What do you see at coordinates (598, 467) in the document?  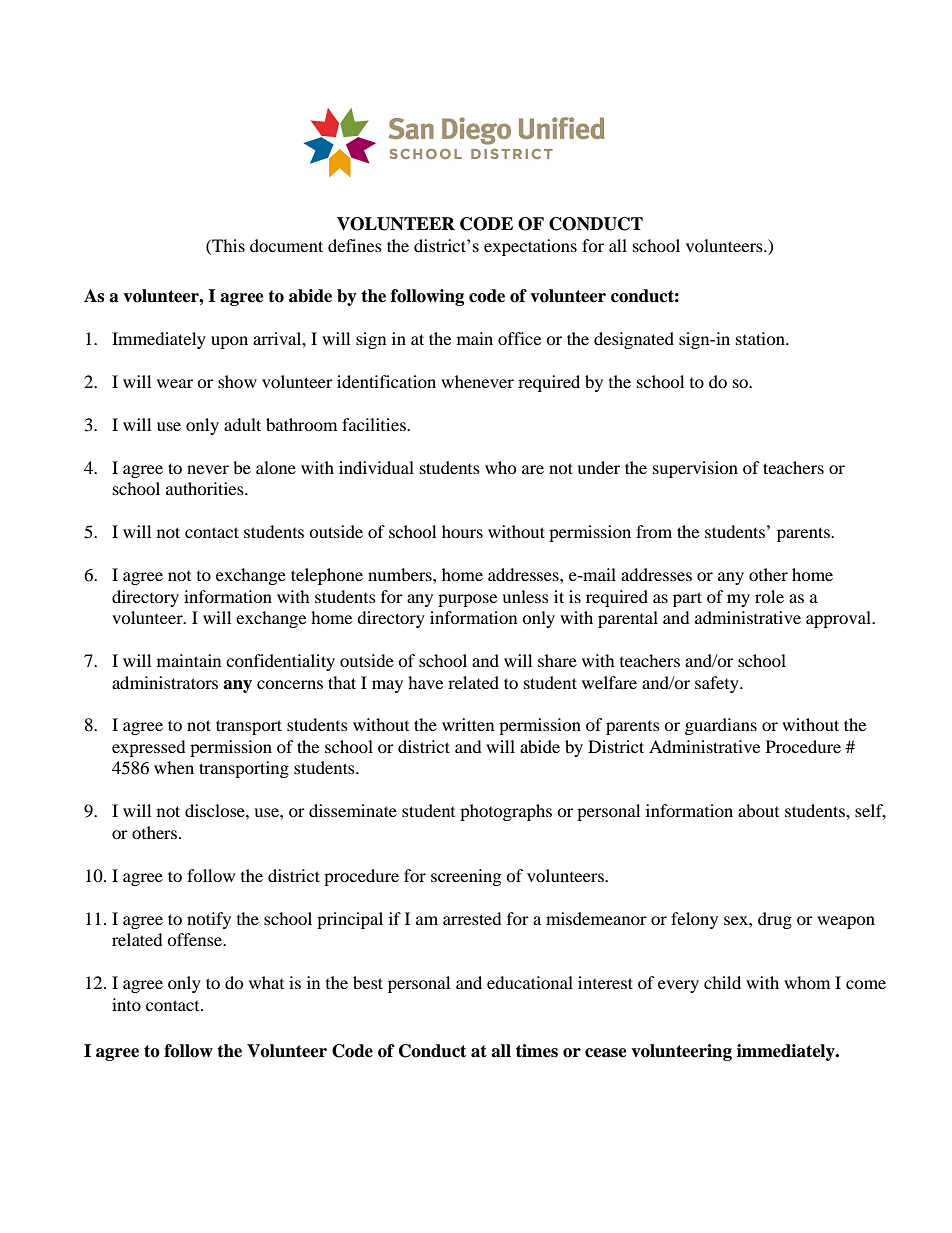 I see `under` at bounding box center [598, 467].
